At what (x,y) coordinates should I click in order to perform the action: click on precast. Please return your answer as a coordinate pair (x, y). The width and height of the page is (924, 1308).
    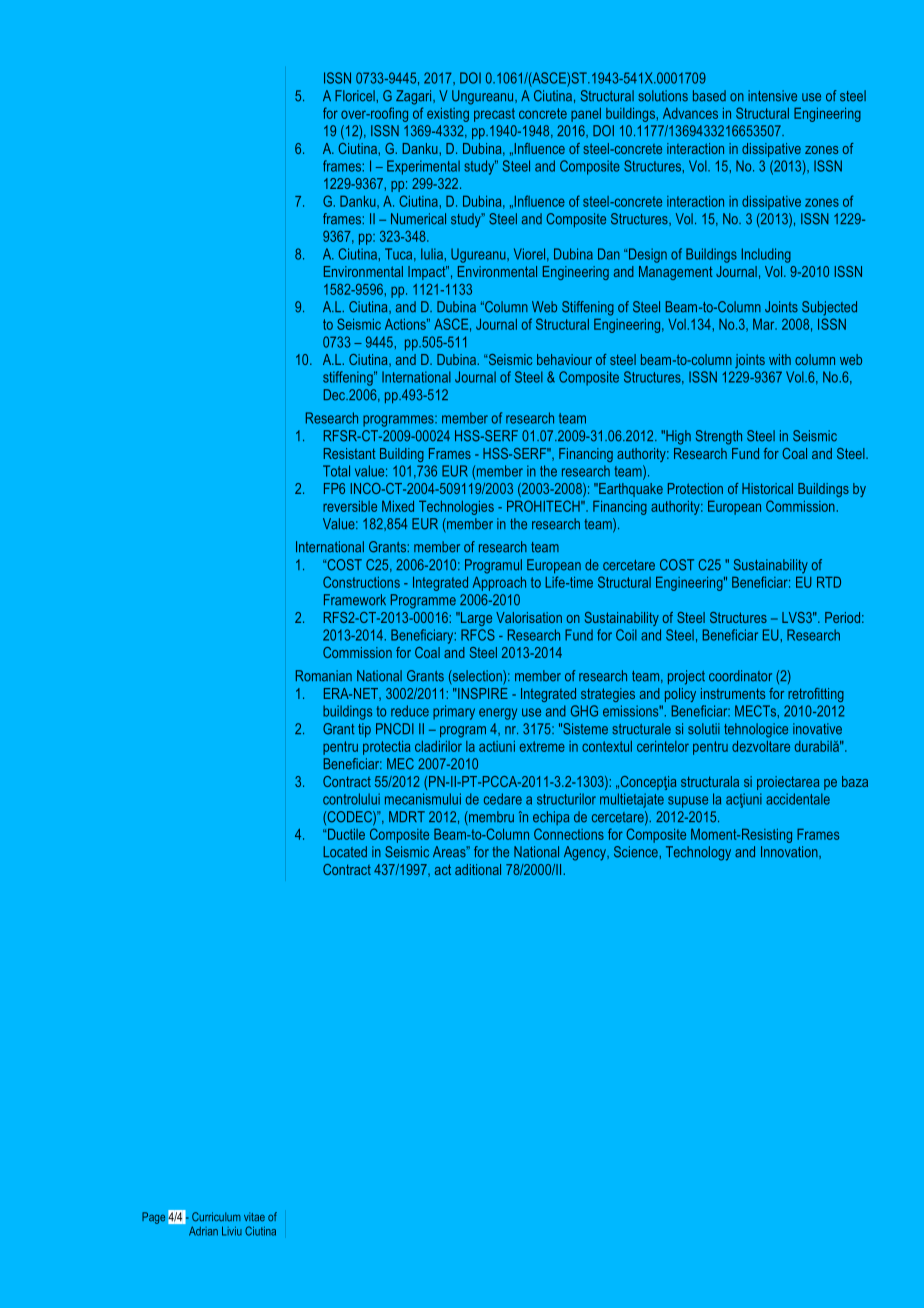
    Looking at the image, I should click on (494, 115).
